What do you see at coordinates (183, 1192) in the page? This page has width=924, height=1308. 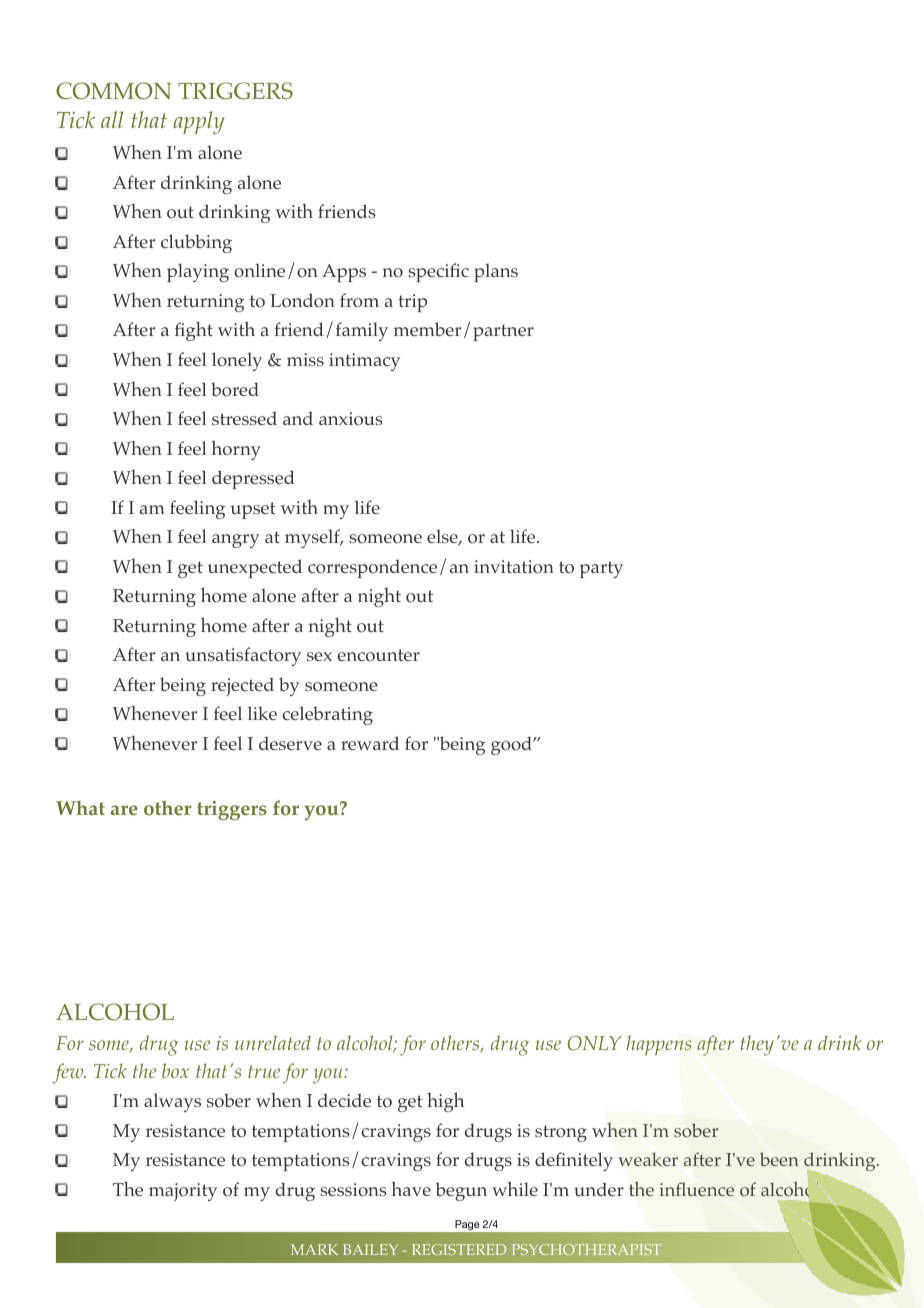 I see `majority` at bounding box center [183, 1192].
